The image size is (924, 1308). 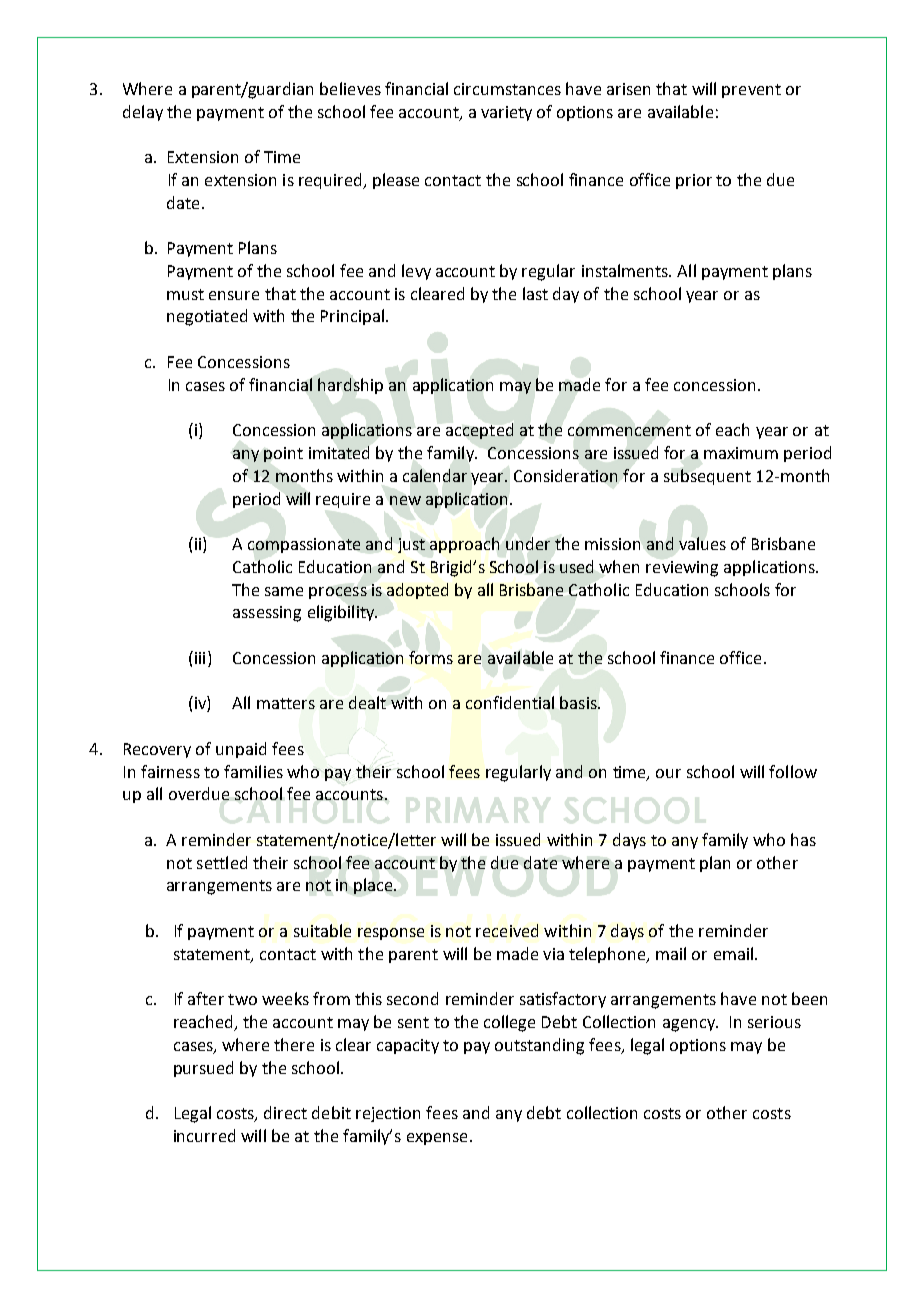 I want to click on variety, so click(x=506, y=113).
